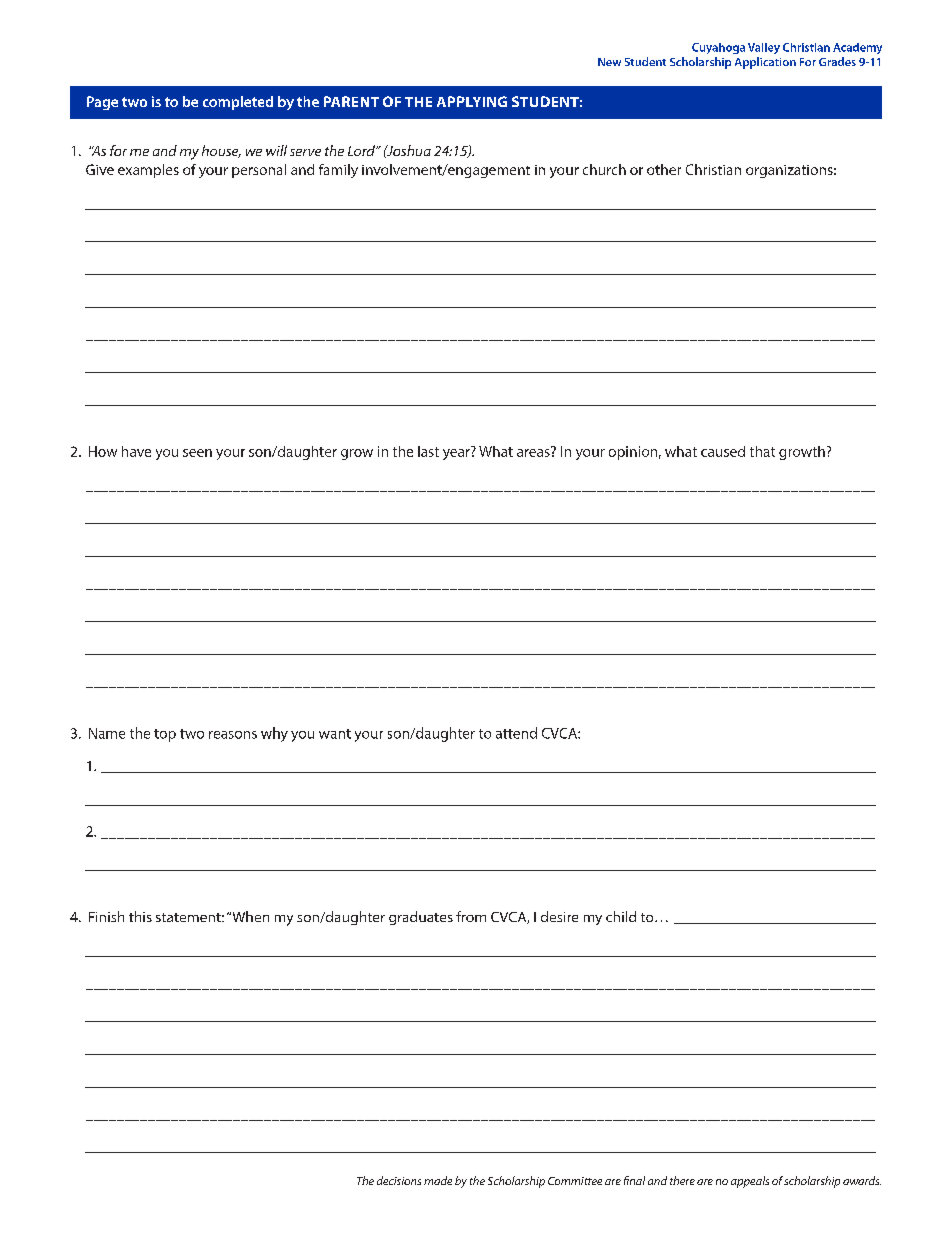  Describe the element at coordinates (165, 735) in the screenshot. I see `top` at that location.
